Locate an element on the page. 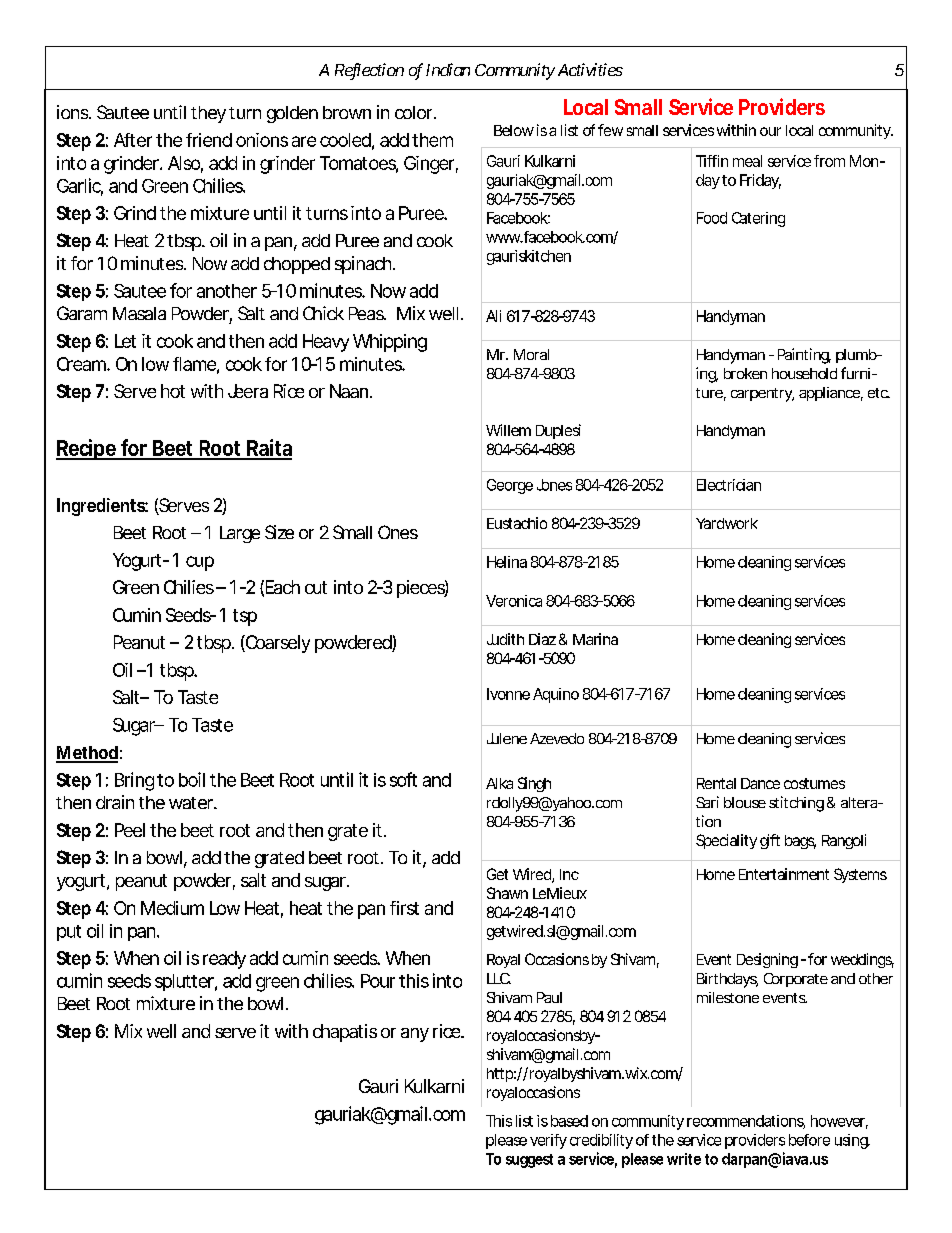 The width and height of the document is (952, 1233). meal is located at coordinates (747, 161).
